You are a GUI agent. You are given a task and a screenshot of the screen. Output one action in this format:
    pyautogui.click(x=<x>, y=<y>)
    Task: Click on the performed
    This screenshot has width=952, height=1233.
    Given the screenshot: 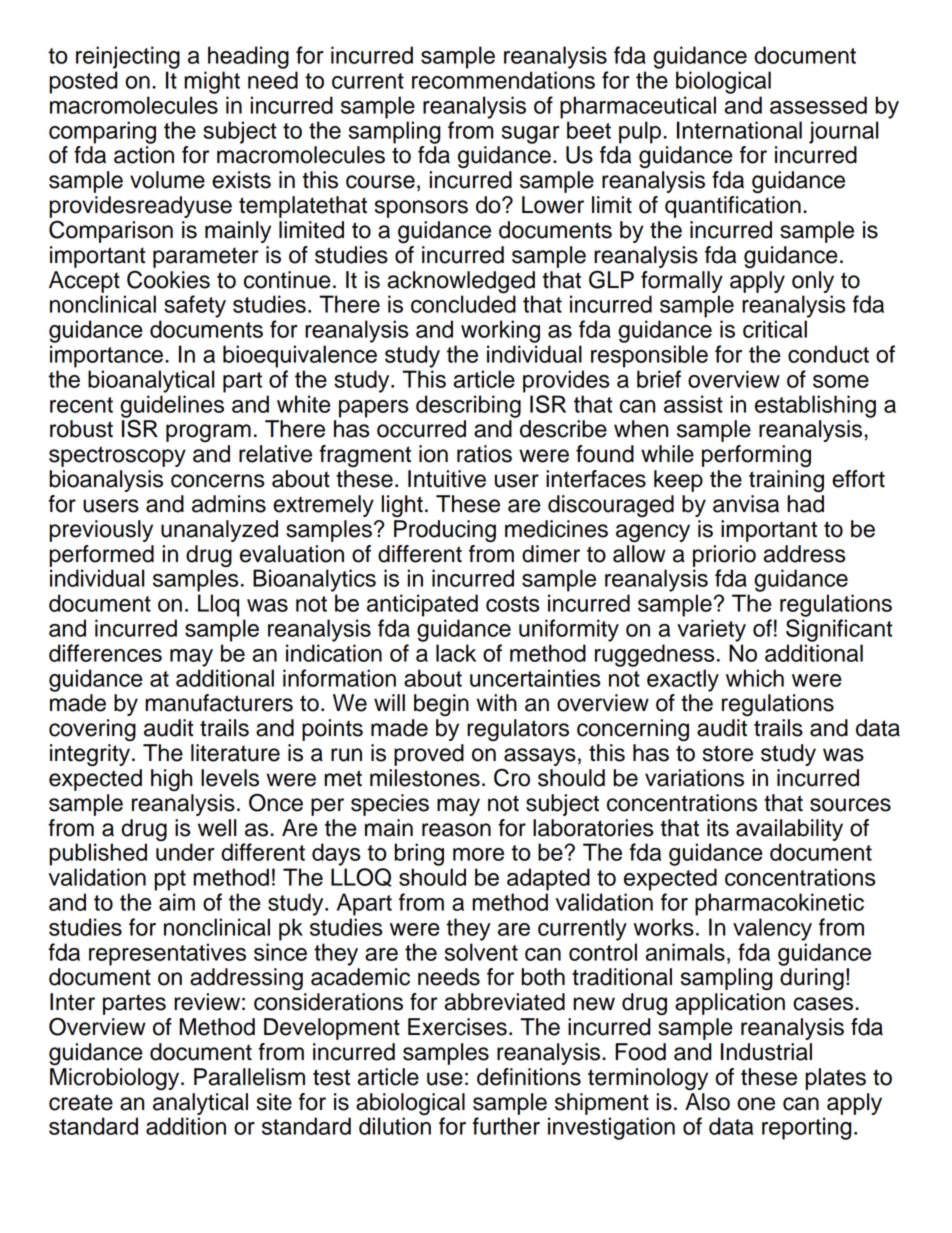 What is the action you would take?
    pyautogui.click(x=101, y=556)
